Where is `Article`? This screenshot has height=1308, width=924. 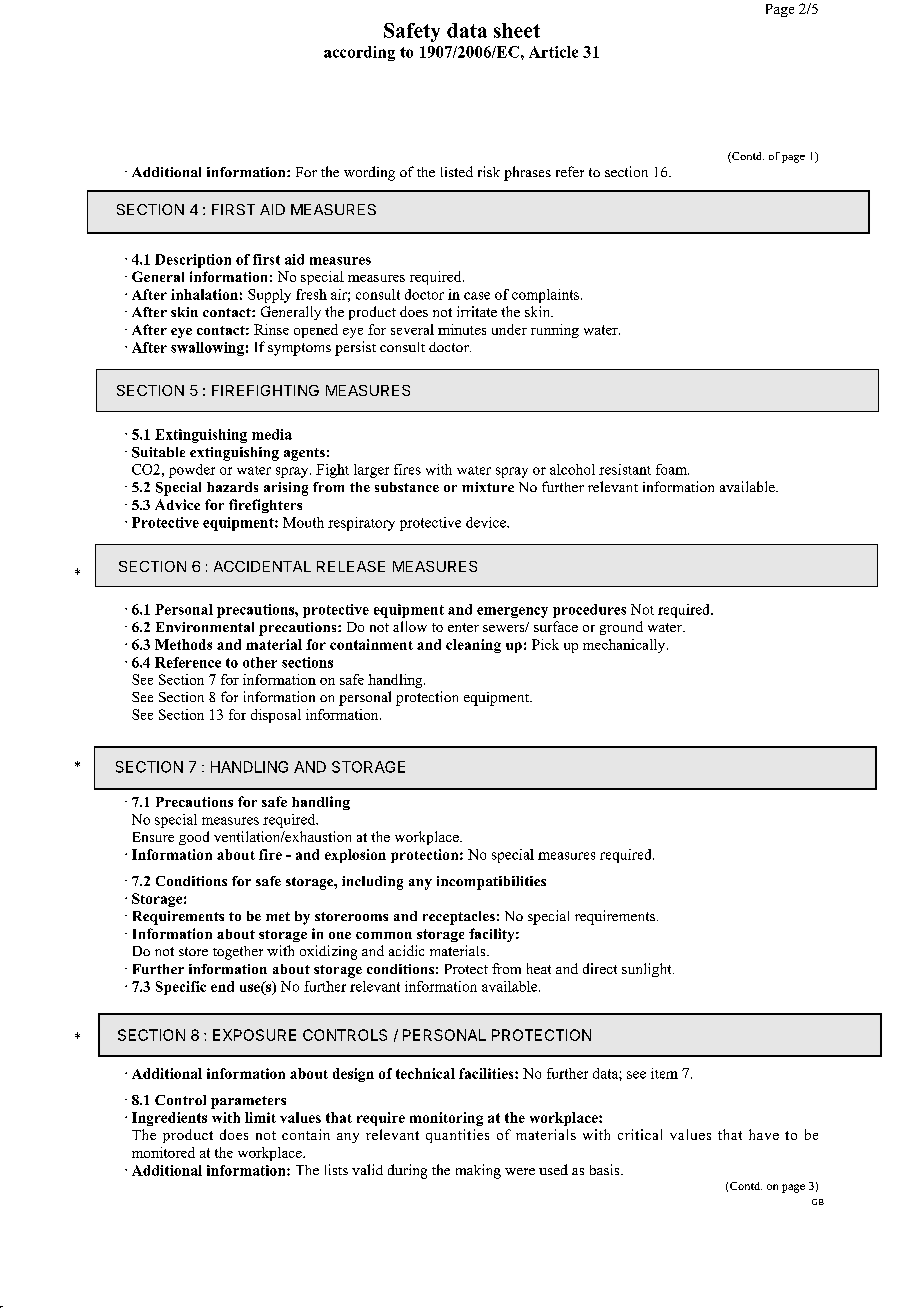 Article is located at coordinates (553, 52).
